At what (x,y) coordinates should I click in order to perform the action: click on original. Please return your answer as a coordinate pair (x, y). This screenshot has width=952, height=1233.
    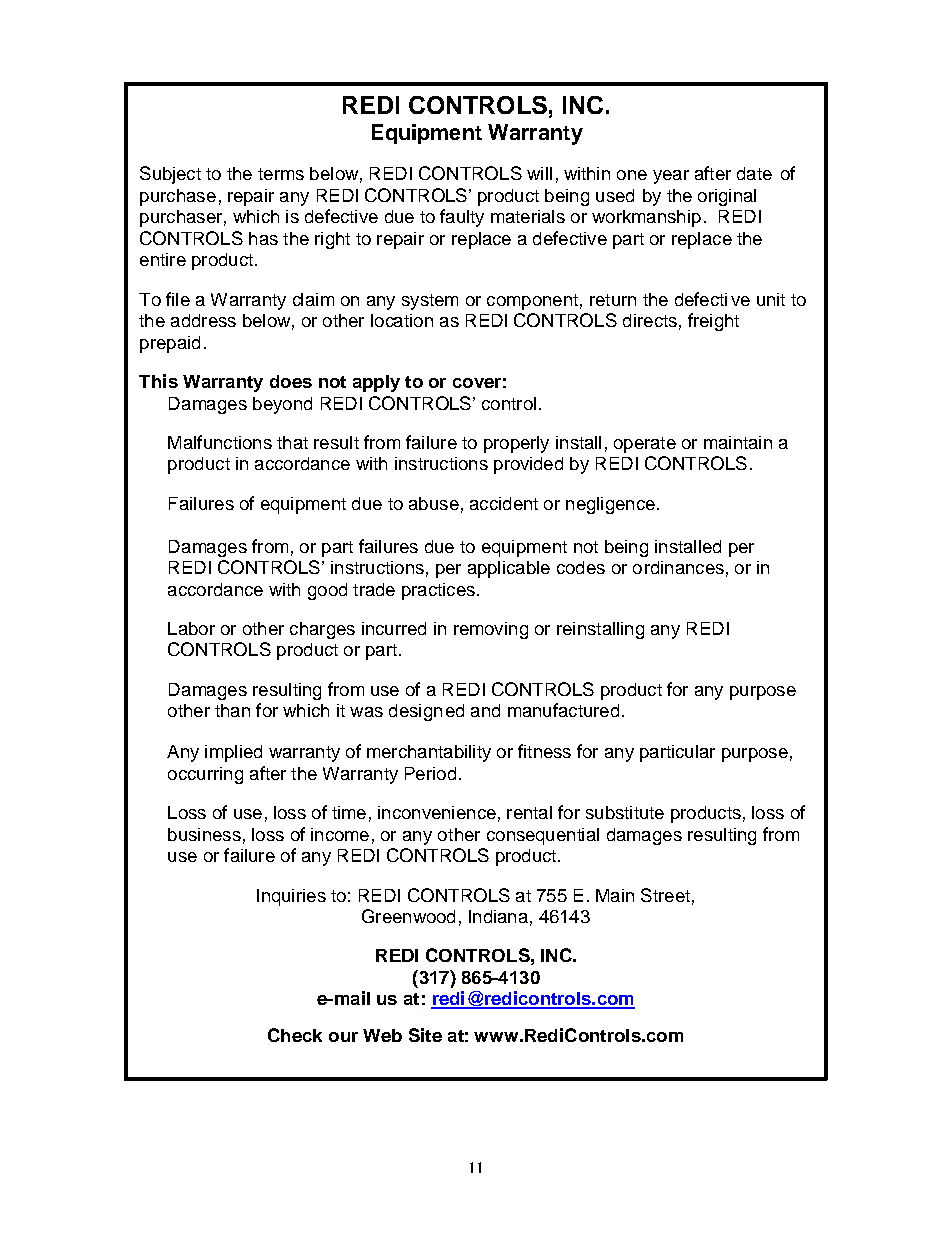
    Looking at the image, I should click on (727, 197).
